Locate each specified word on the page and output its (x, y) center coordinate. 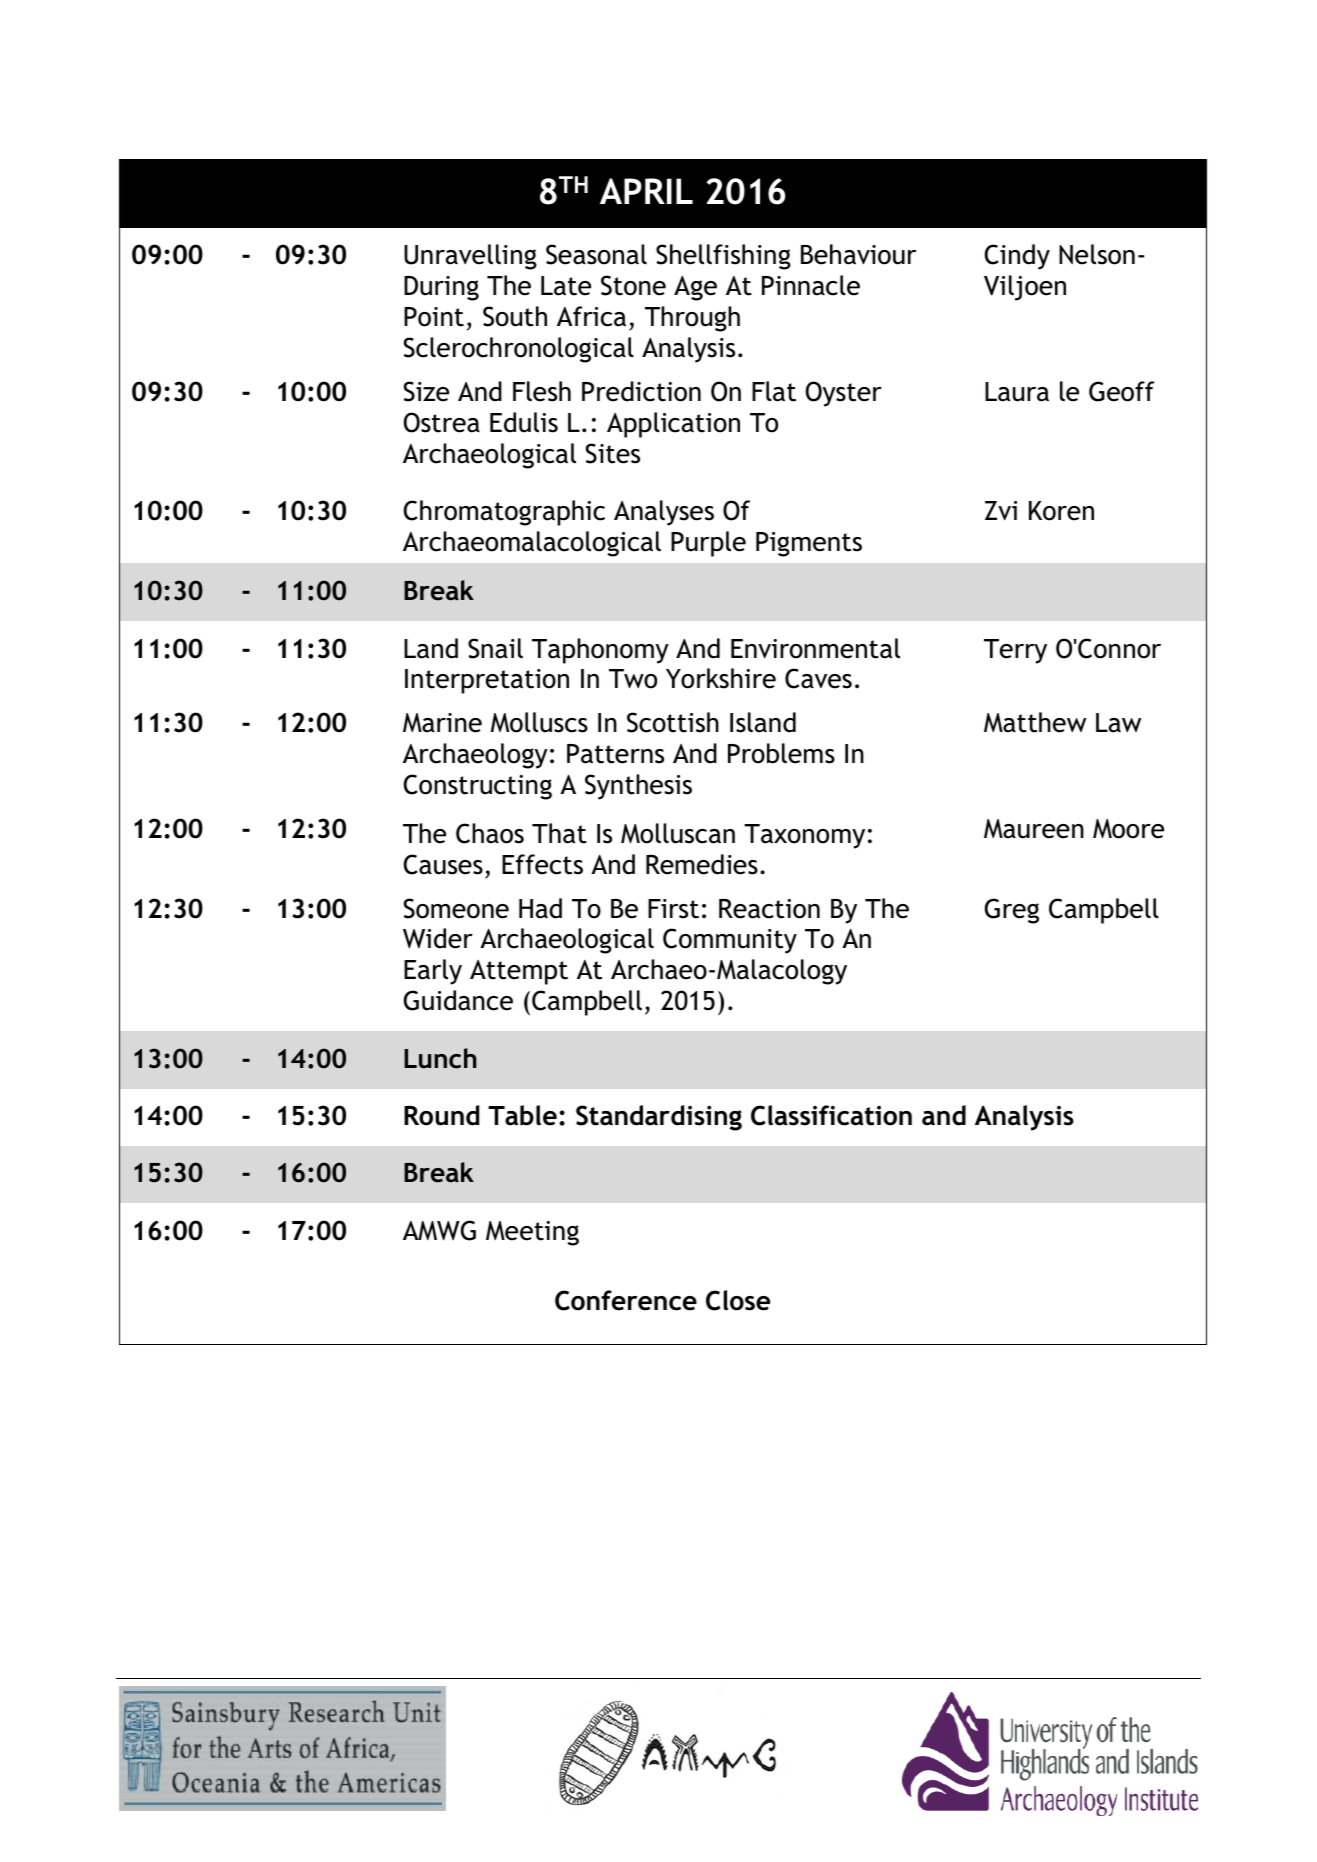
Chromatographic (504, 513)
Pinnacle (811, 285)
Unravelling (470, 257)
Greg (1012, 911)
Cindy (1017, 257)
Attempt (519, 972)
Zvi (1001, 510)
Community (730, 941)
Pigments (809, 544)
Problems (781, 753)
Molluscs (539, 722)
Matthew (1035, 722)
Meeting (532, 1233)
